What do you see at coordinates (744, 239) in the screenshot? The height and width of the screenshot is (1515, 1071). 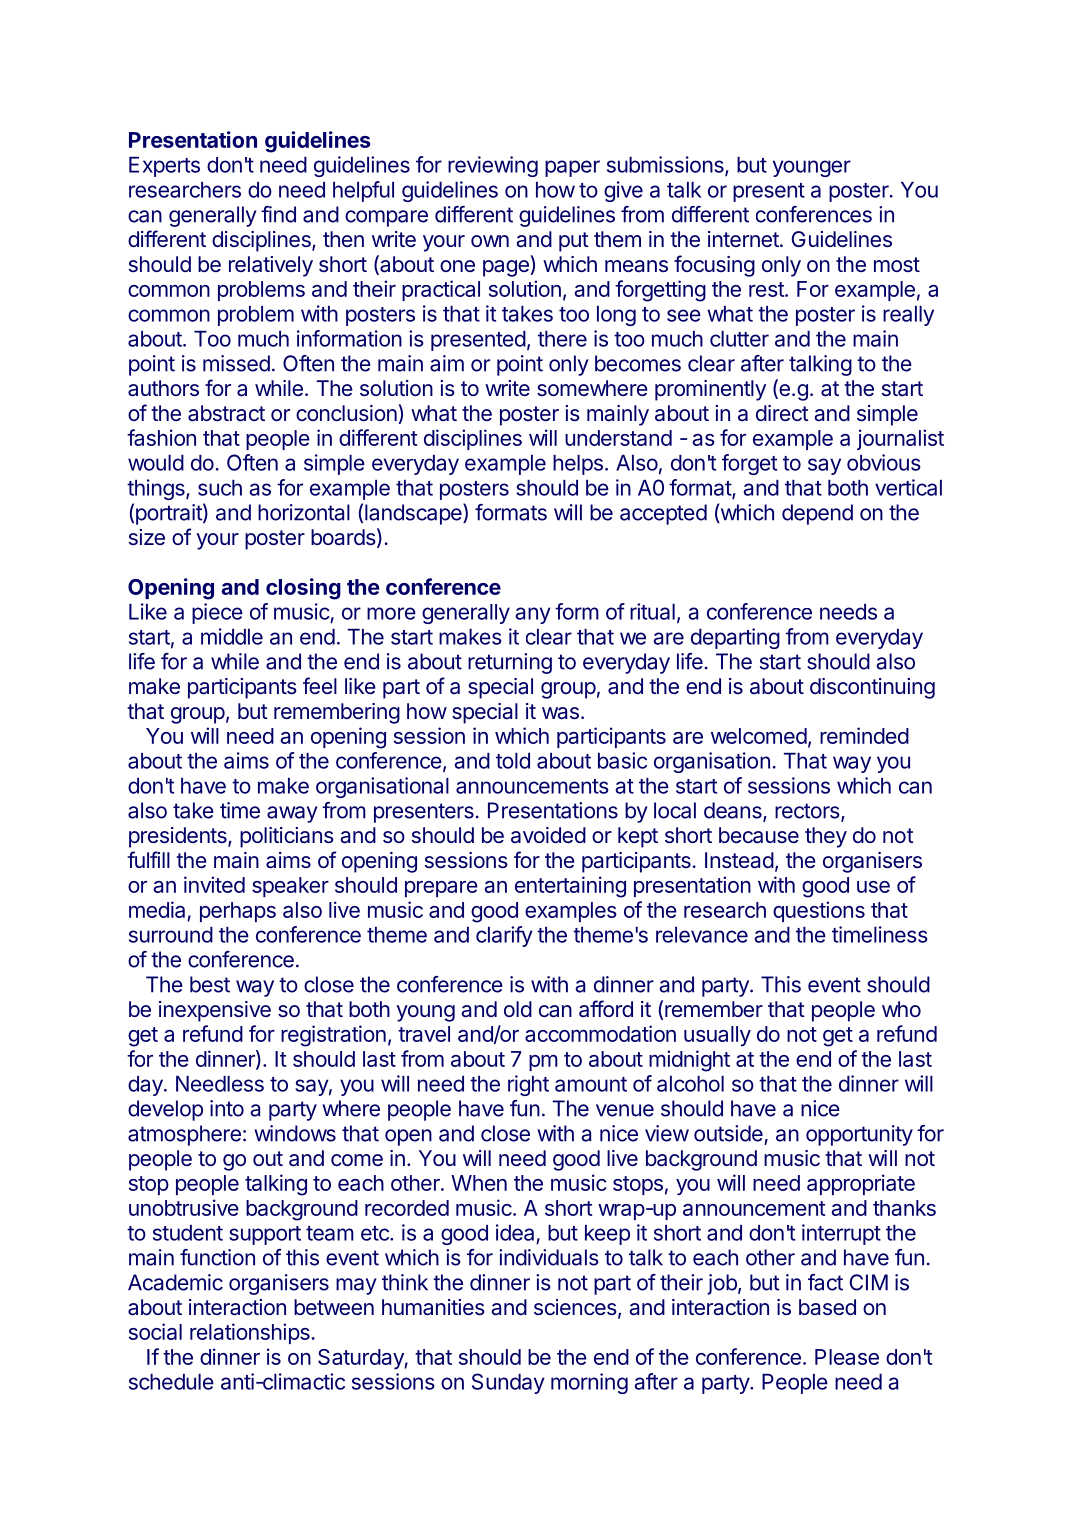 I see `internet` at bounding box center [744, 239].
